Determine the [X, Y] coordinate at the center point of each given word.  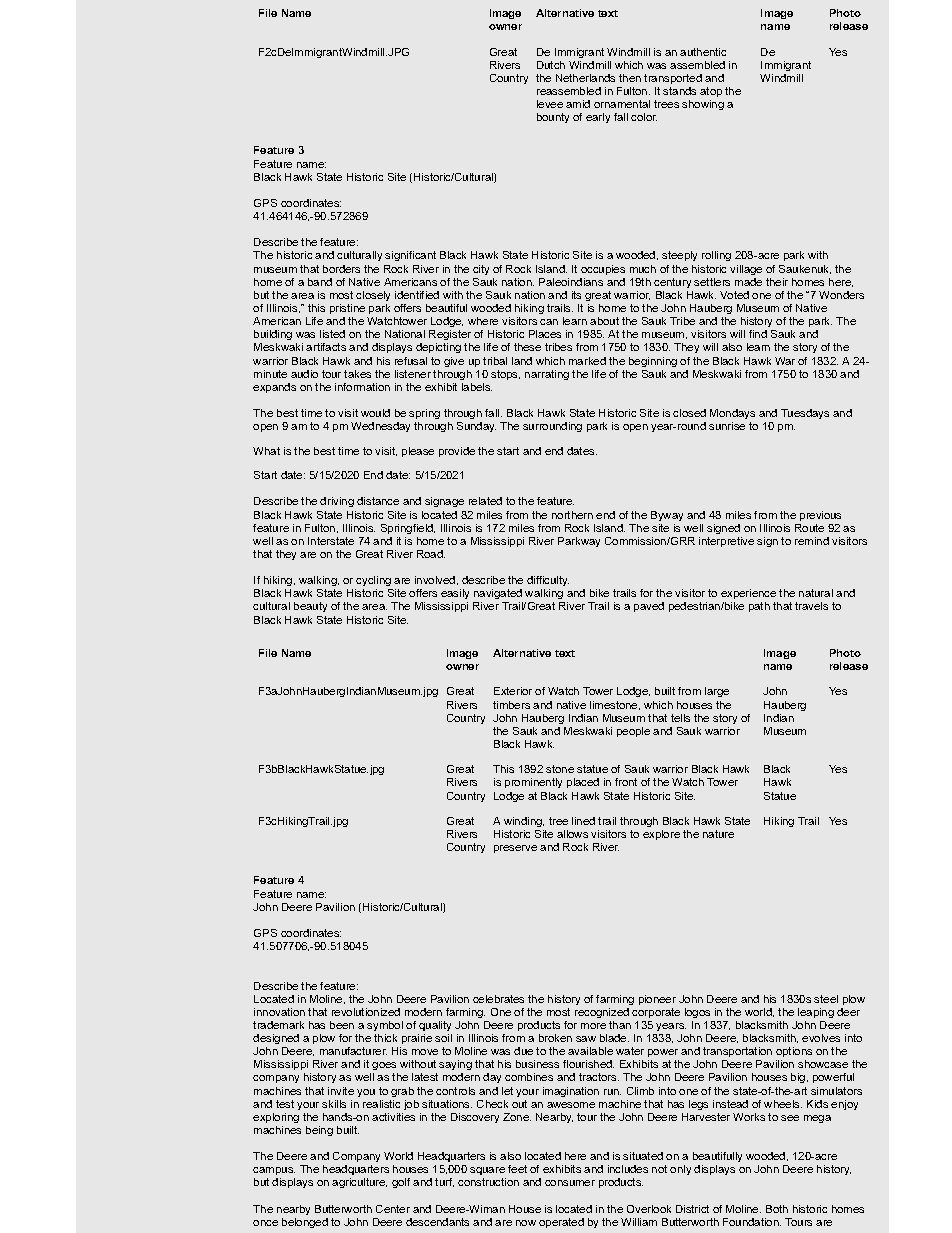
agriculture [359, 1183]
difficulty [548, 583]
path [759, 607]
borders [341, 269]
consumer [570, 1183]
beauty [310, 607]
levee [550, 104]
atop [711, 92]
